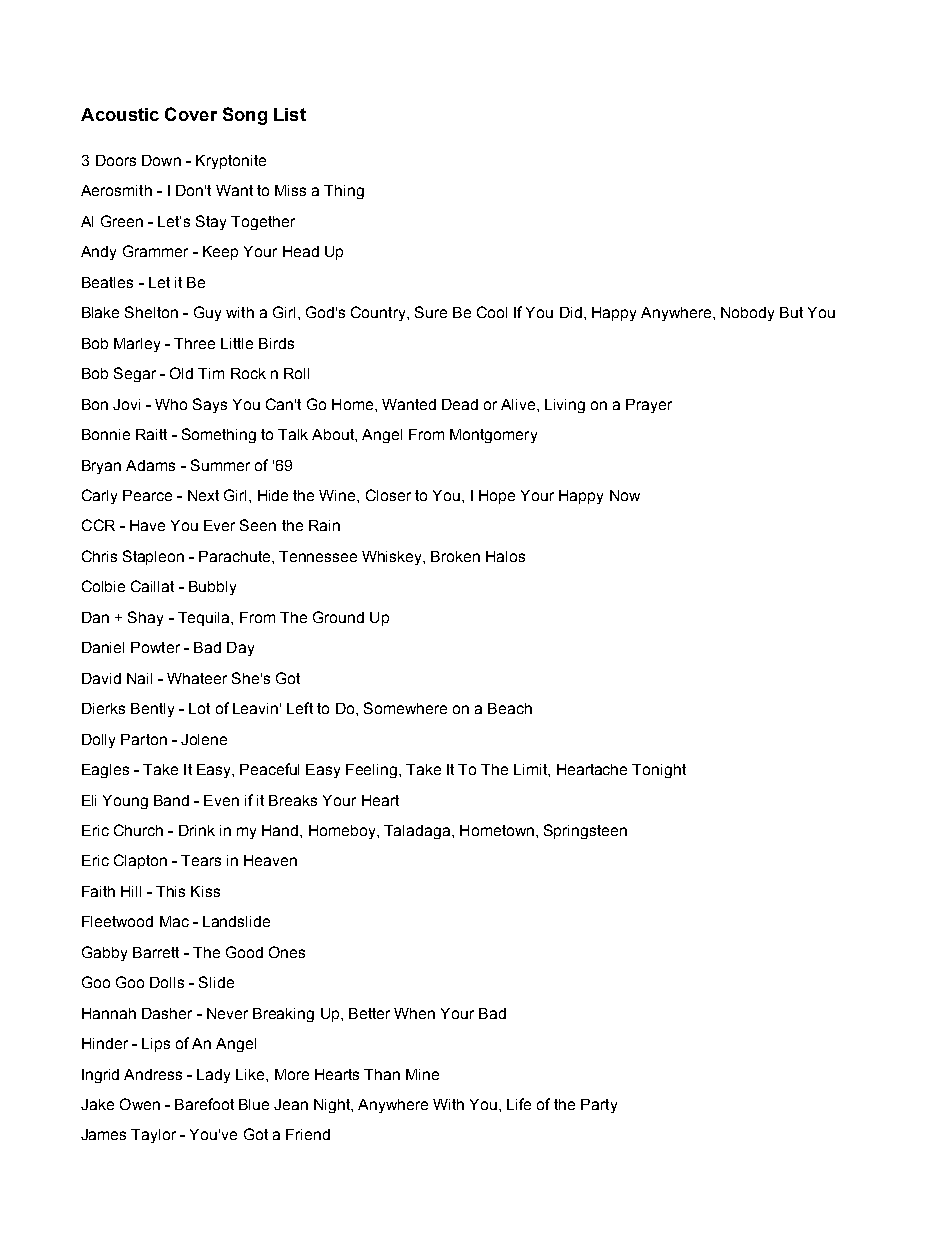 The width and height of the screenshot is (952, 1233). Describe the element at coordinates (181, 373) in the screenshot. I see `Old` at that location.
